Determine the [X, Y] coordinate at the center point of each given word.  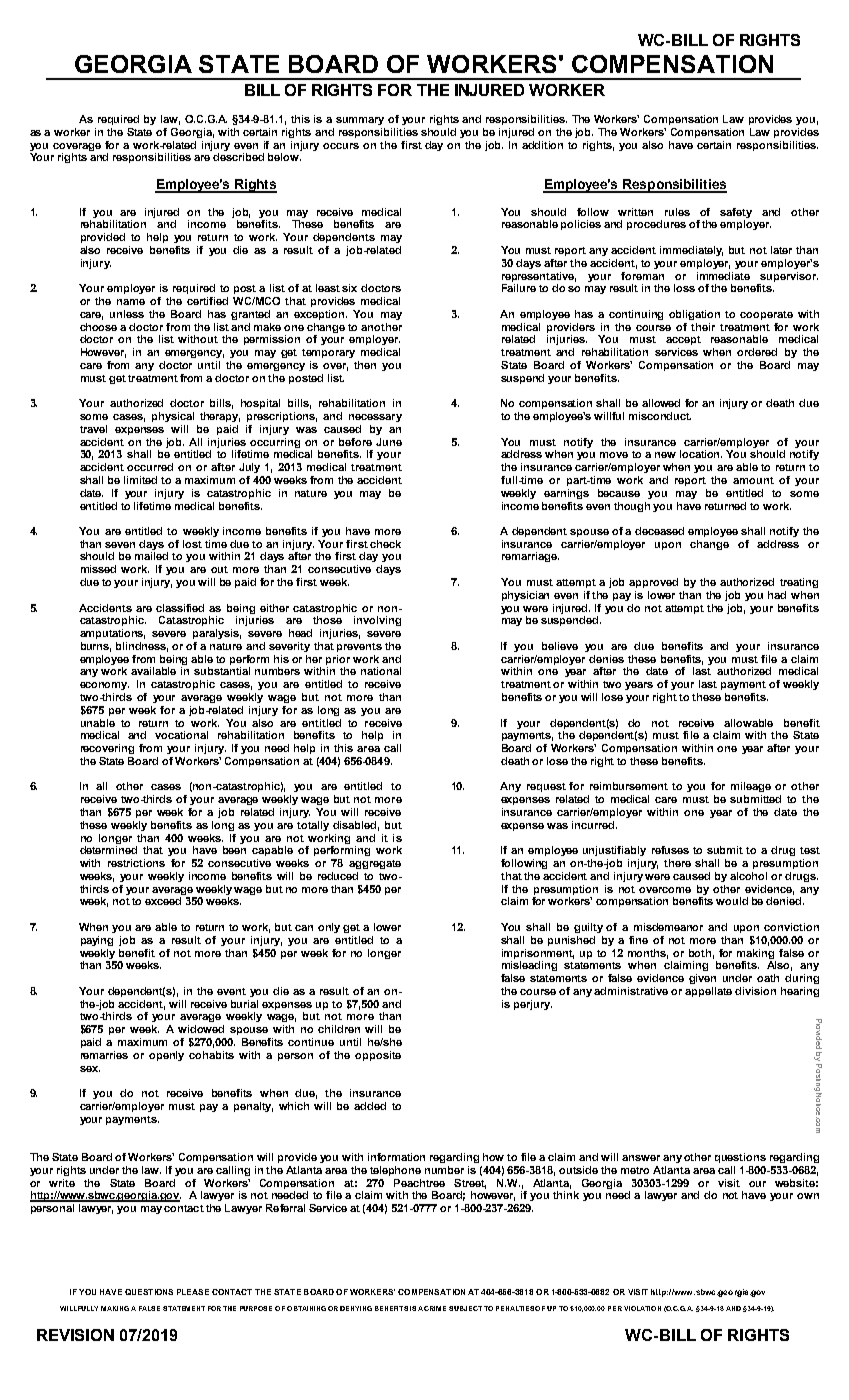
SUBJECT [465, 1308]
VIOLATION [642, 1308]
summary [360, 121]
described [238, 157]
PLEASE [193, 1292]
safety [736, 213]
